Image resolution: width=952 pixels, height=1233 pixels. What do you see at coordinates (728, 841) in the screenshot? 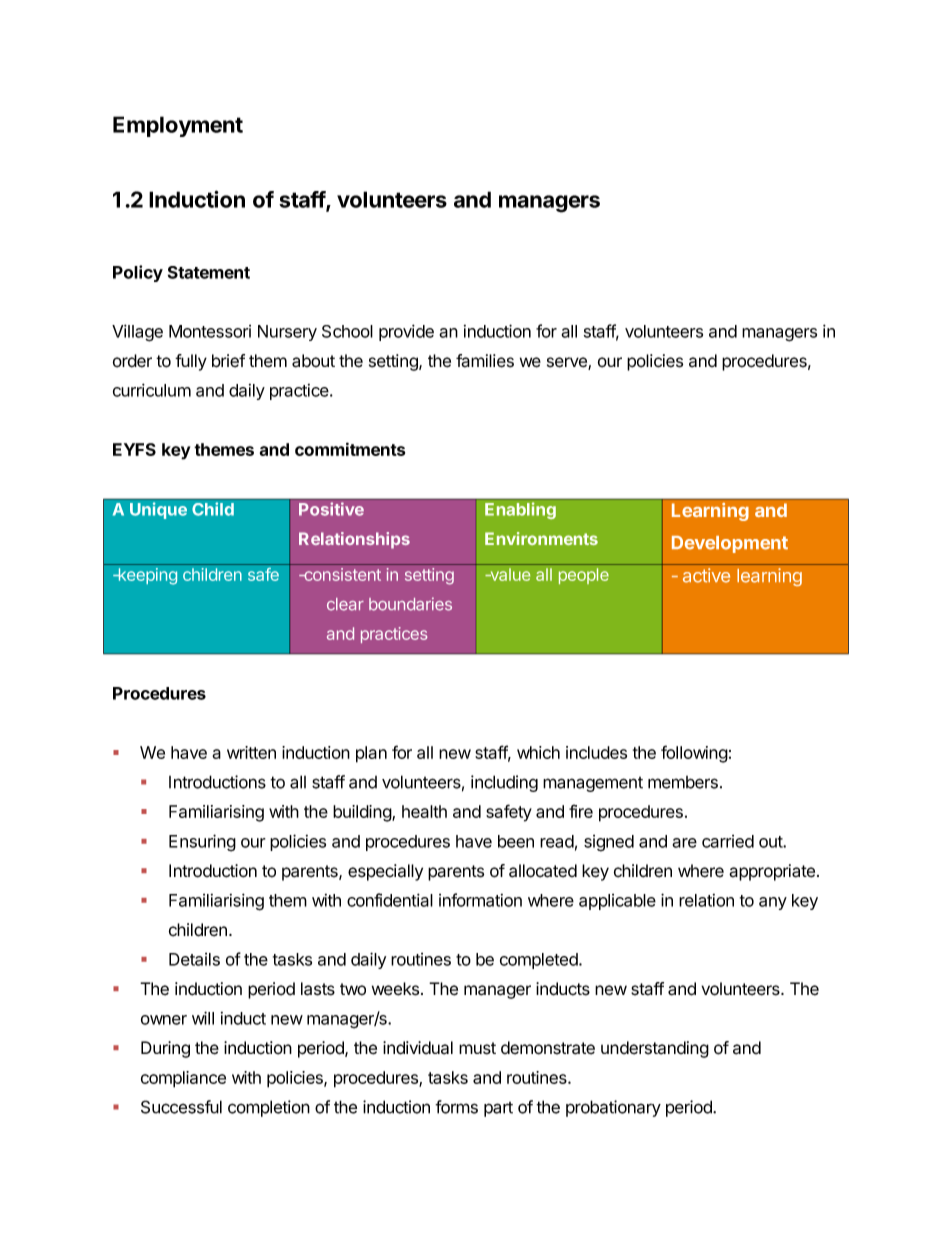
I see `carried` at bounding box center [728, 841].
